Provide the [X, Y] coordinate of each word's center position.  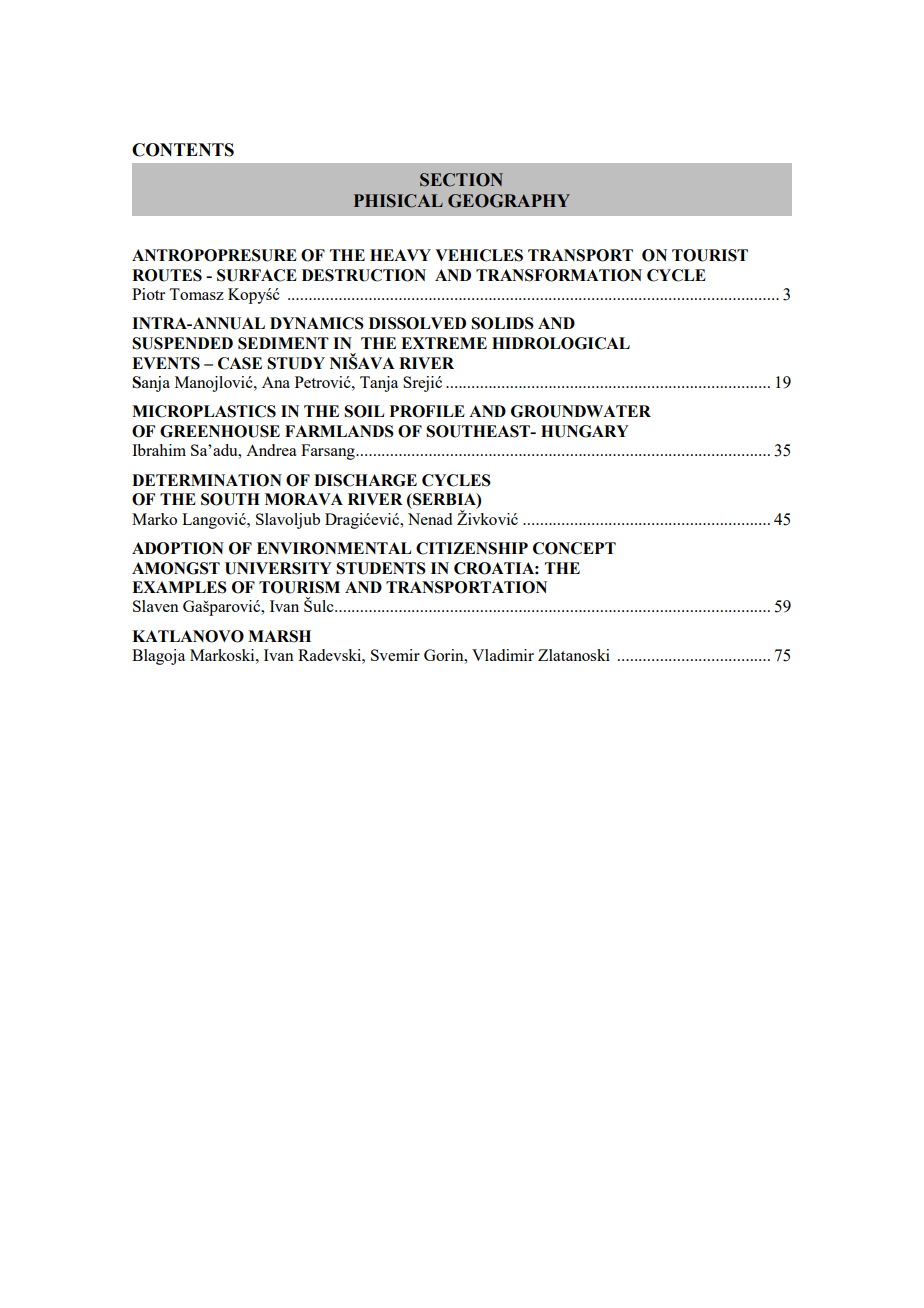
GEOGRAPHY [509, 201]
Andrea [271, 450]
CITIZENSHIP [472, 548]
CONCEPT [574, 548]
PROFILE [427, 411]
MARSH [279, 636]
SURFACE [257, 275]
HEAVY [400, 255]
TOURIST [710, 255]
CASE [240, 363]
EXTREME [444, 343]
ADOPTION [178, 548]
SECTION [461, 180]
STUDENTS [381, 568]
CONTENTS [183, 150]
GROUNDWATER [581, 411]
